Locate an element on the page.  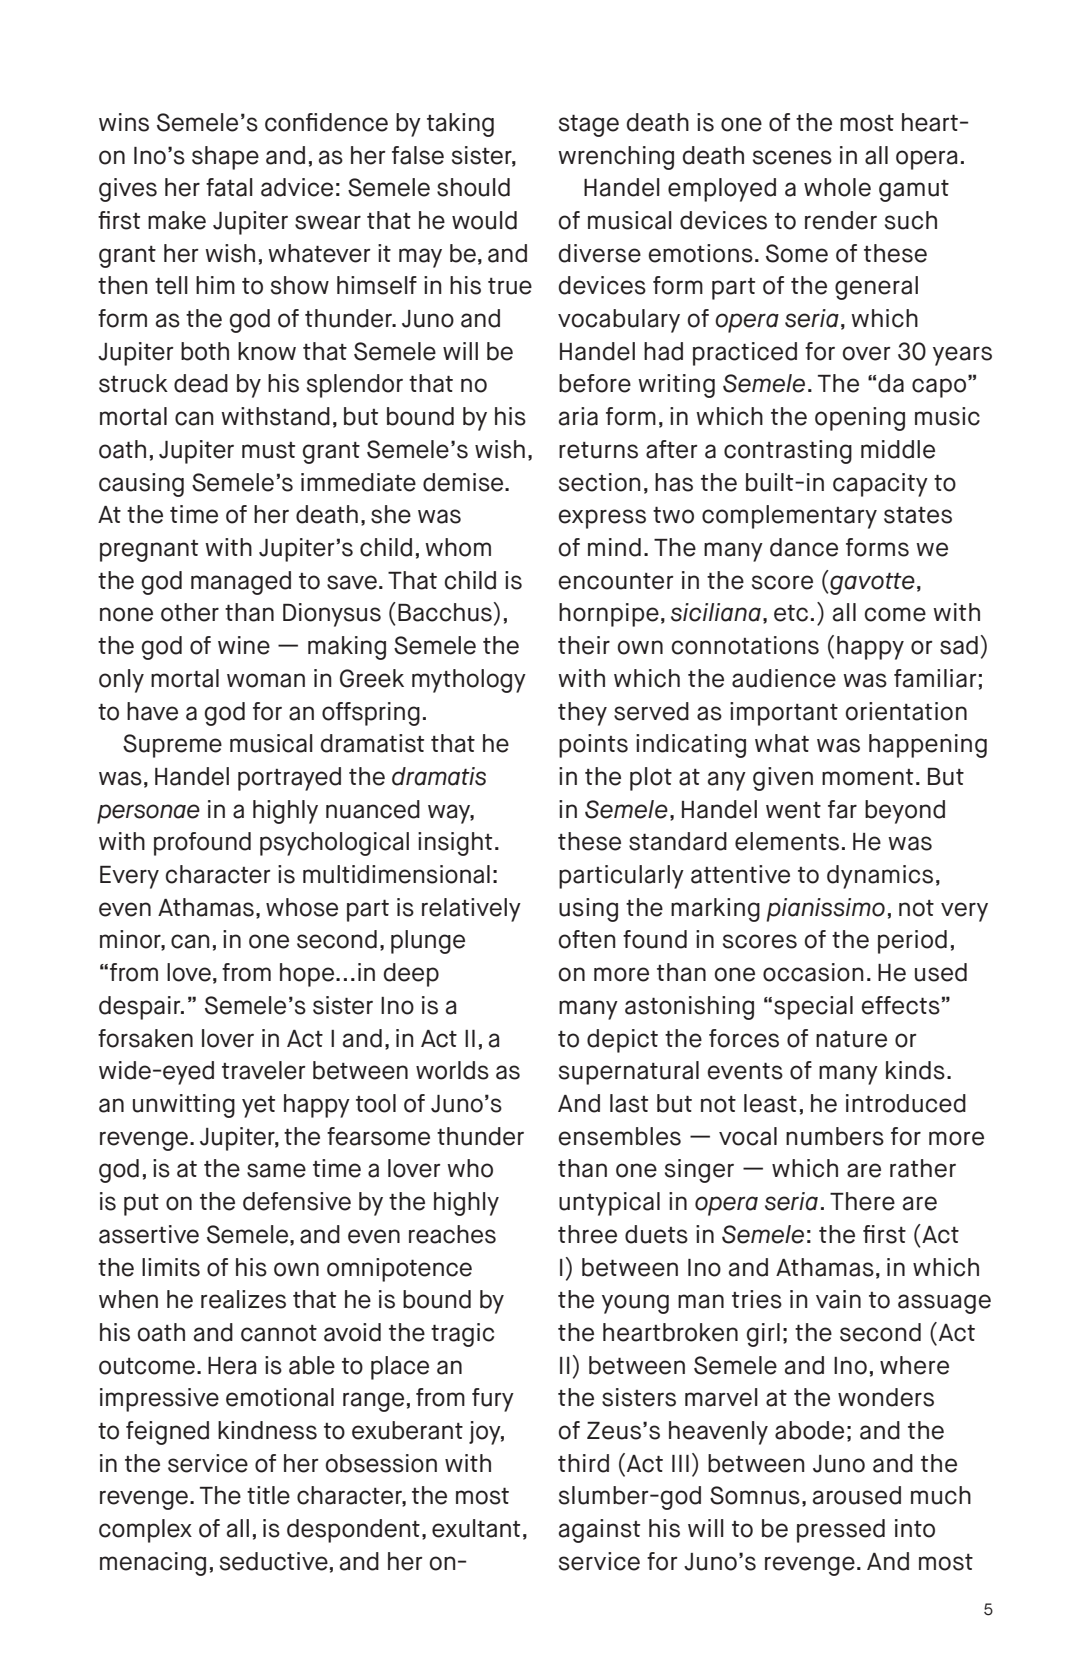
against is located at coordinates (599, 1531).
